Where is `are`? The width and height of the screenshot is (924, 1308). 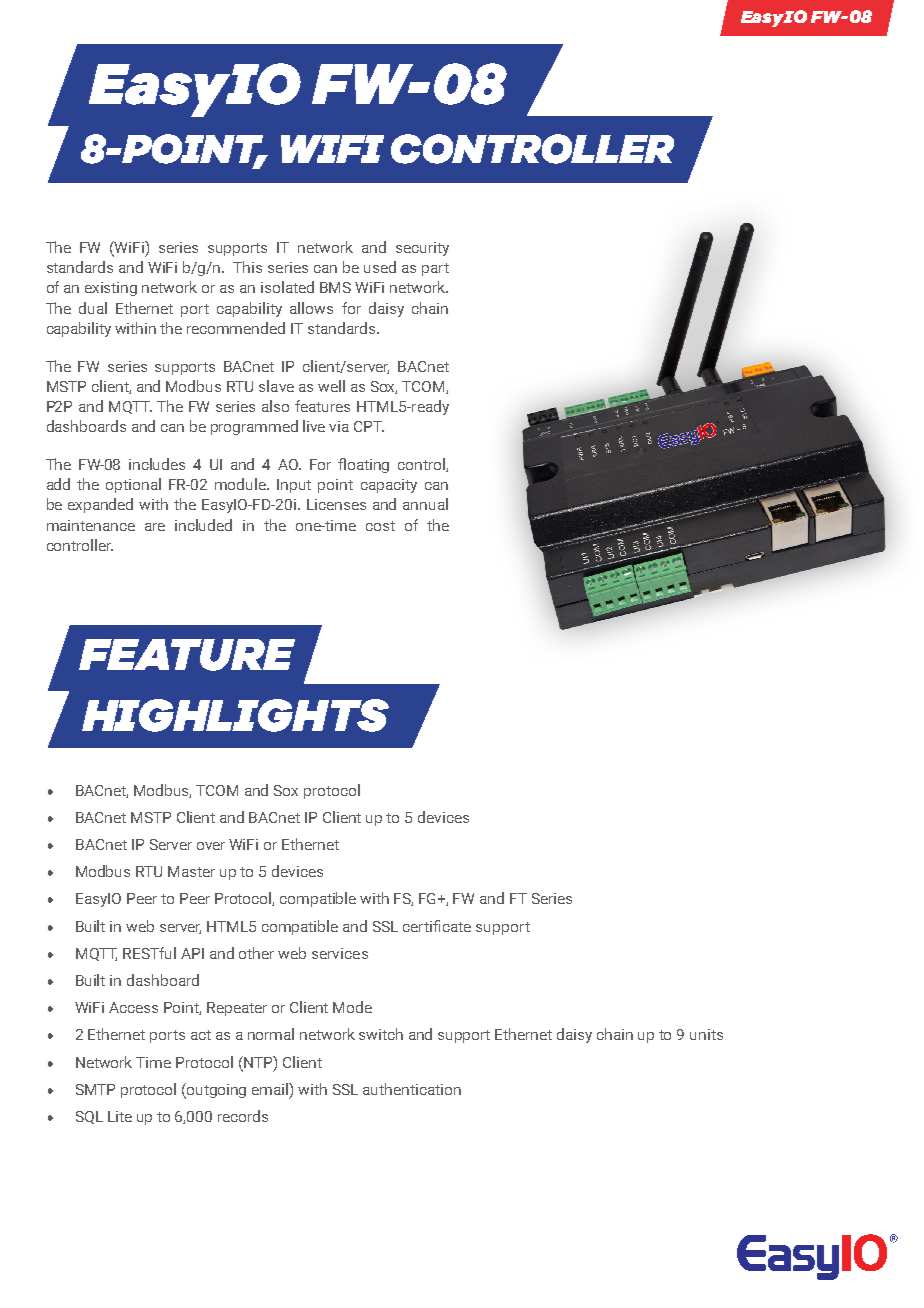
are is located at coordinates (155, 527).
